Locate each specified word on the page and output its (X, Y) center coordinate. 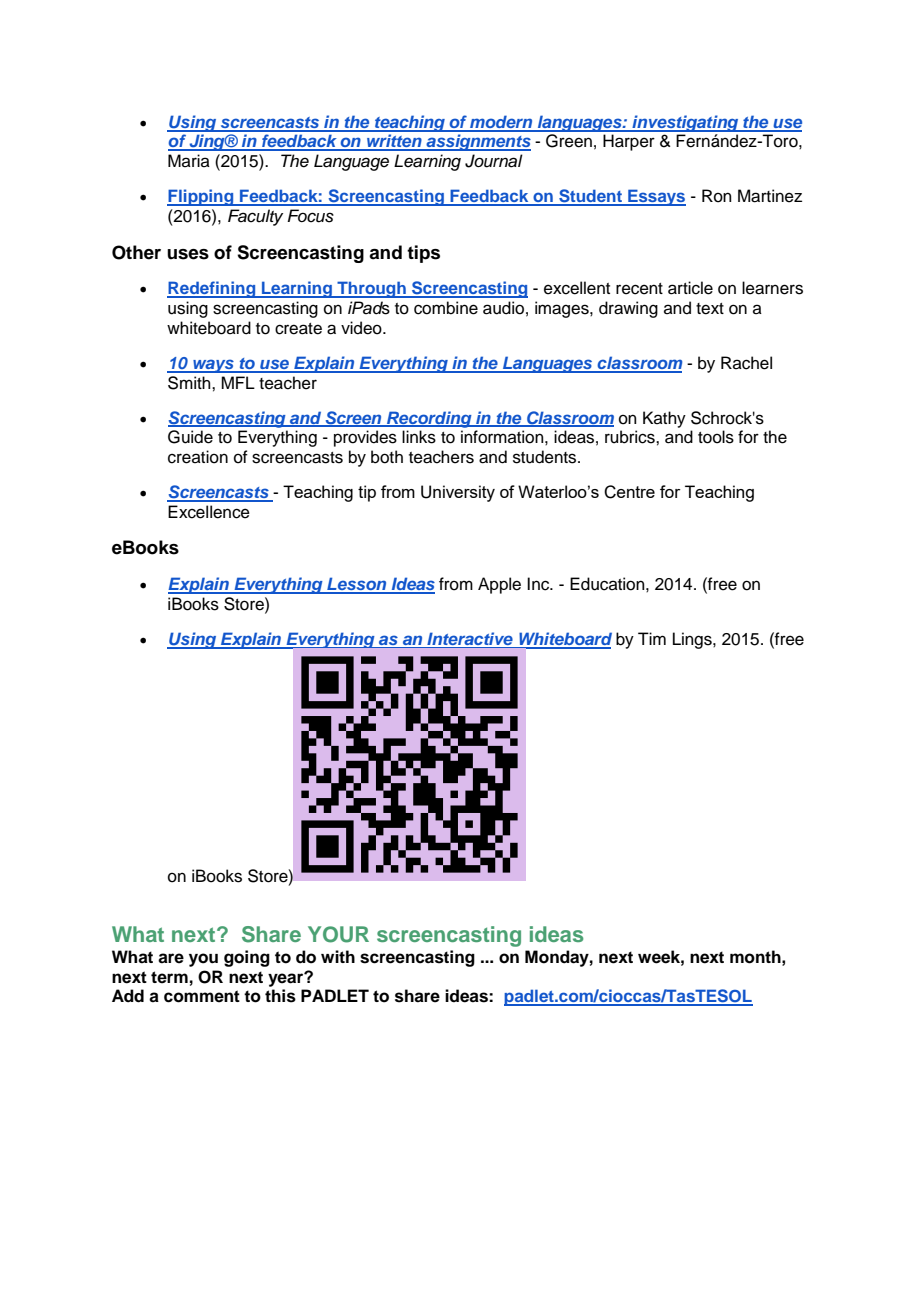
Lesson (357, 585)
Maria (189, 160)
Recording (429, 419)
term (169, 977)
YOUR (338, 934)
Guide (190, 437)
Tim (652, 638)
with (338, 956)
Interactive (470, 638)
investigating (685, 123)
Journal (494, 161)
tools (716, 437)
